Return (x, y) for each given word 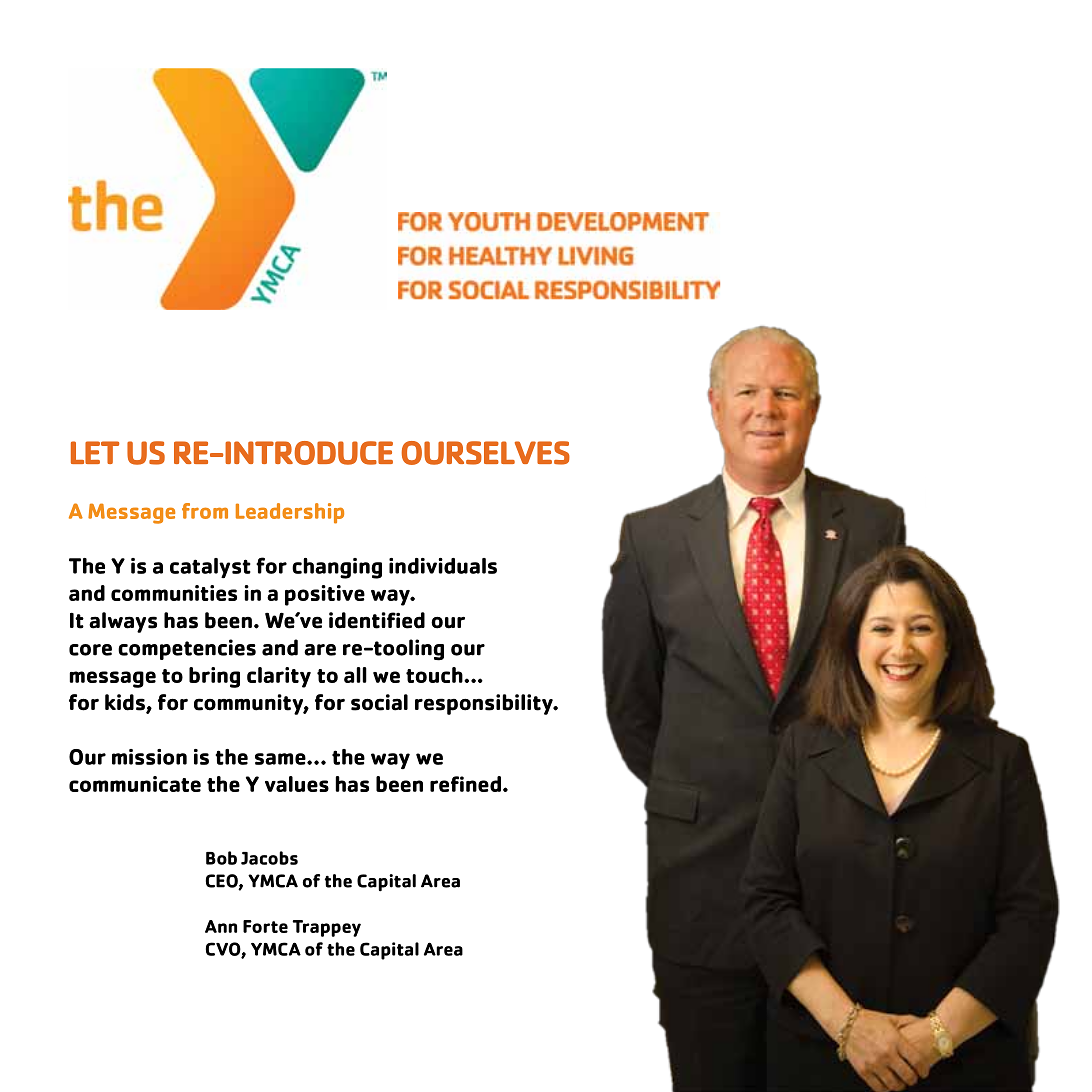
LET (95, 452)
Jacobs (269, 858)
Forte (265, 926)
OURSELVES (486, 453)
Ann (221, 926)
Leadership (290, 513)
